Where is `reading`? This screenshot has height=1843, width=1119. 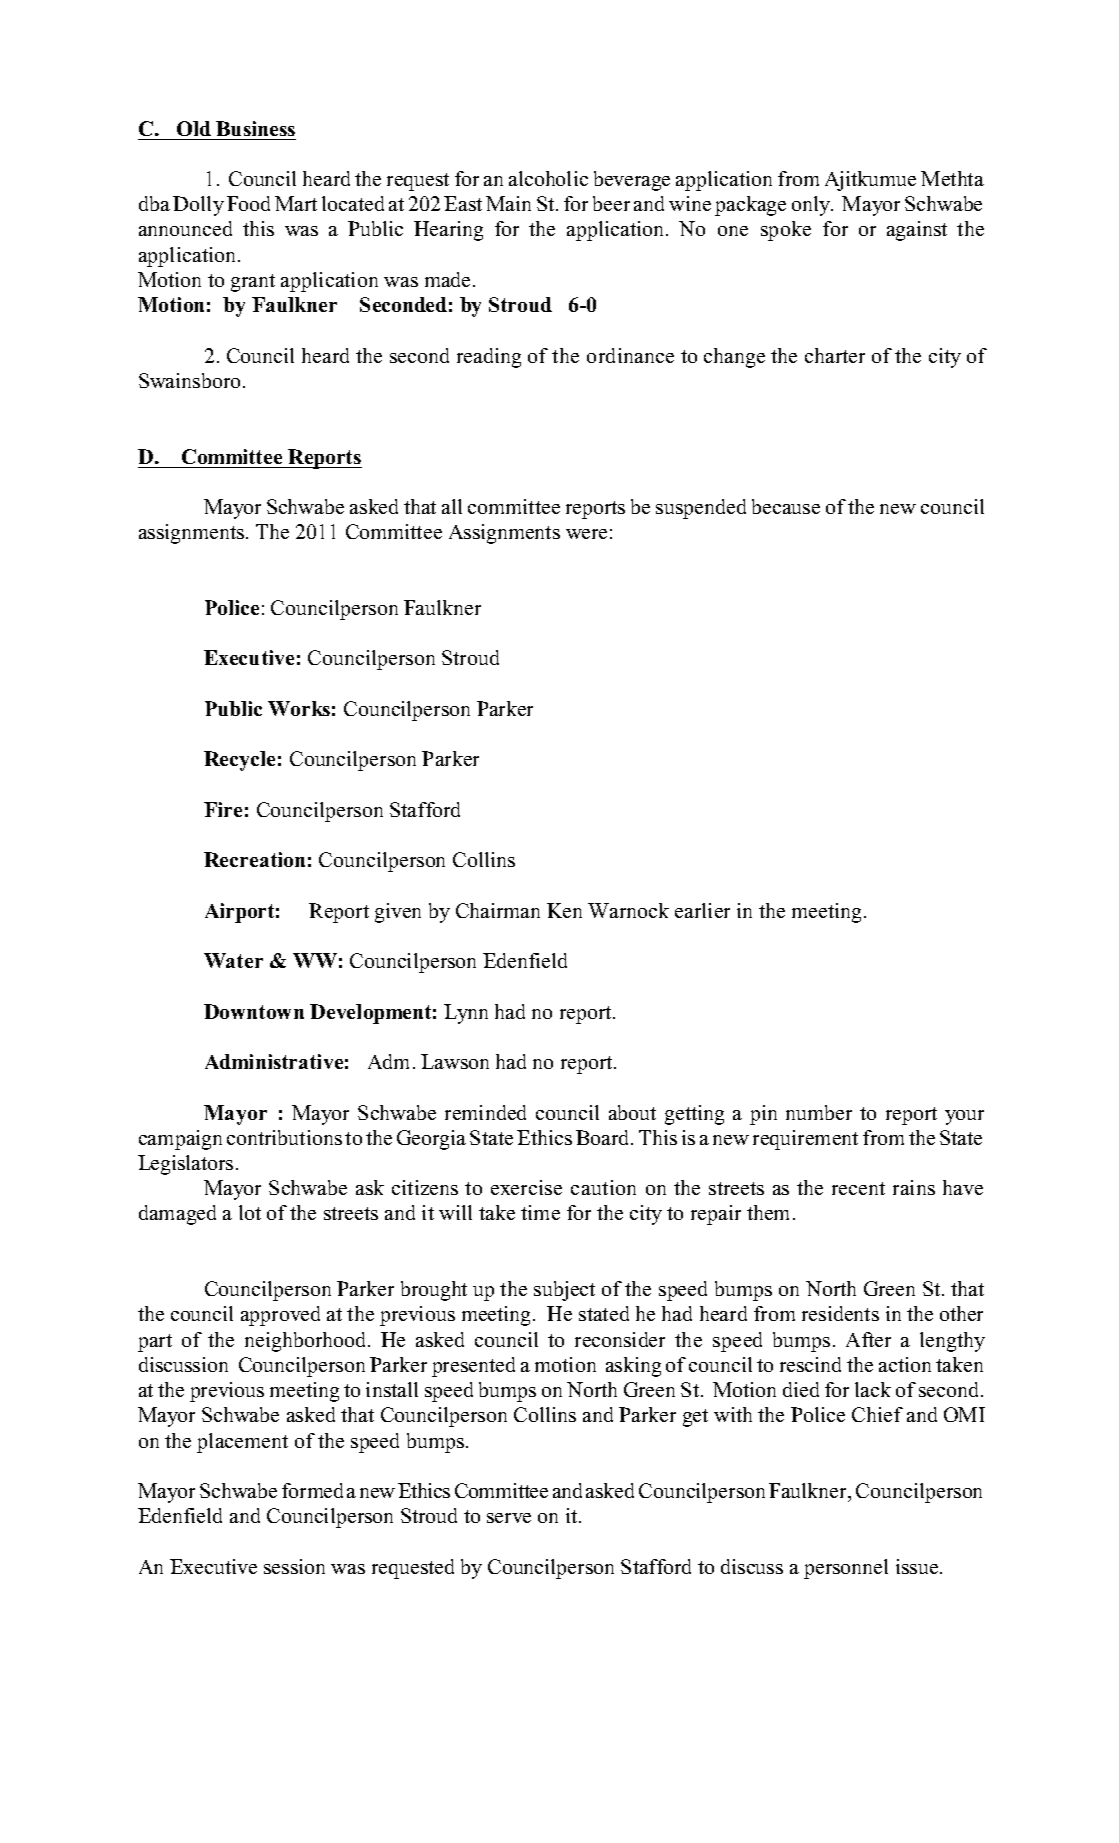
reading is located at coordinates (489, 358).
